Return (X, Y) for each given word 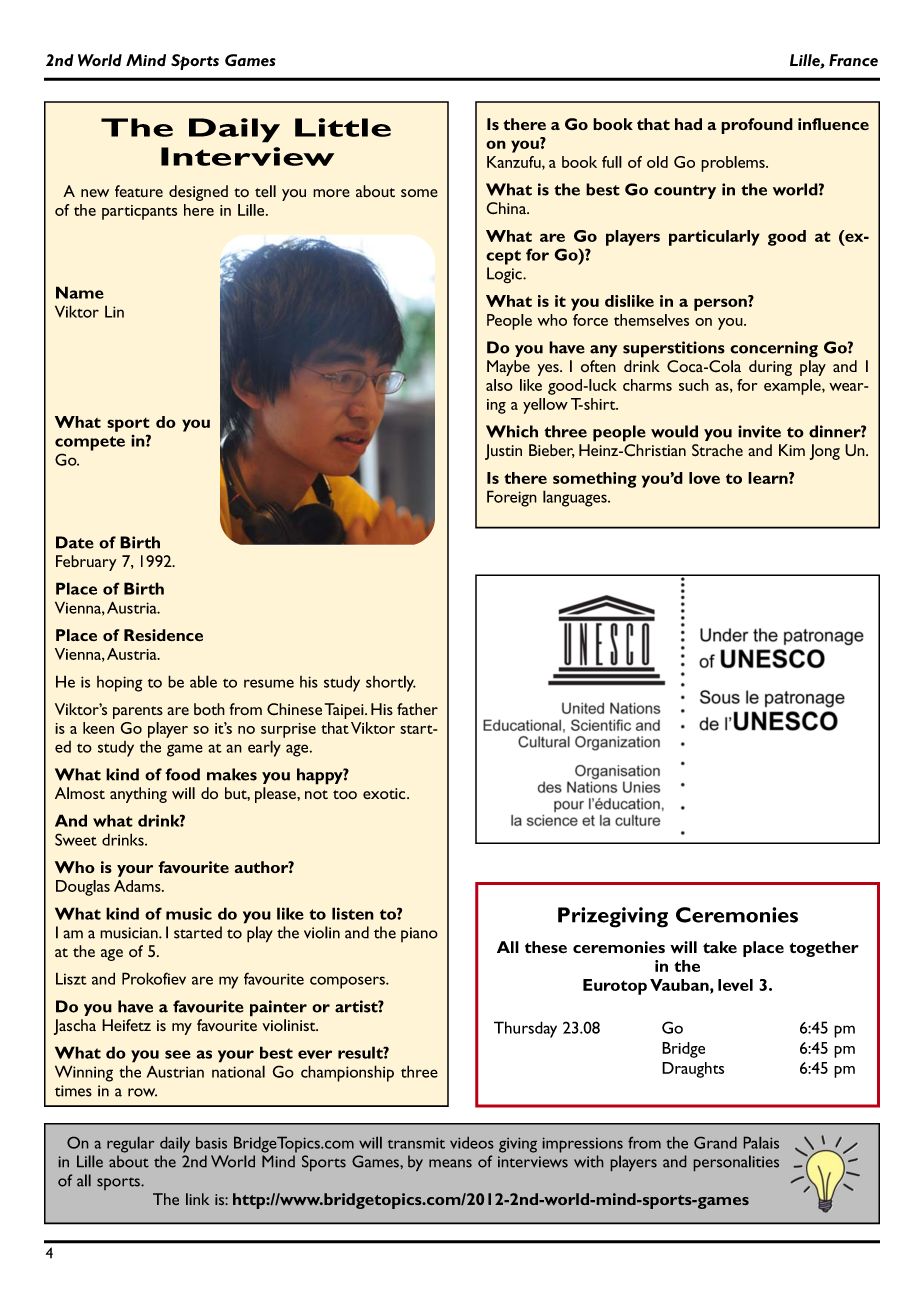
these (546, 947)
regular (130, 1145)
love (704, 478)
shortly (391, 683)
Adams (138, 886)
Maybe (508, 368)
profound (757, 126)
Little (343, 127)
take (720, 947)
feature (139, 191)
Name (80, 292)
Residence (163, 635)
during (770, 368)
